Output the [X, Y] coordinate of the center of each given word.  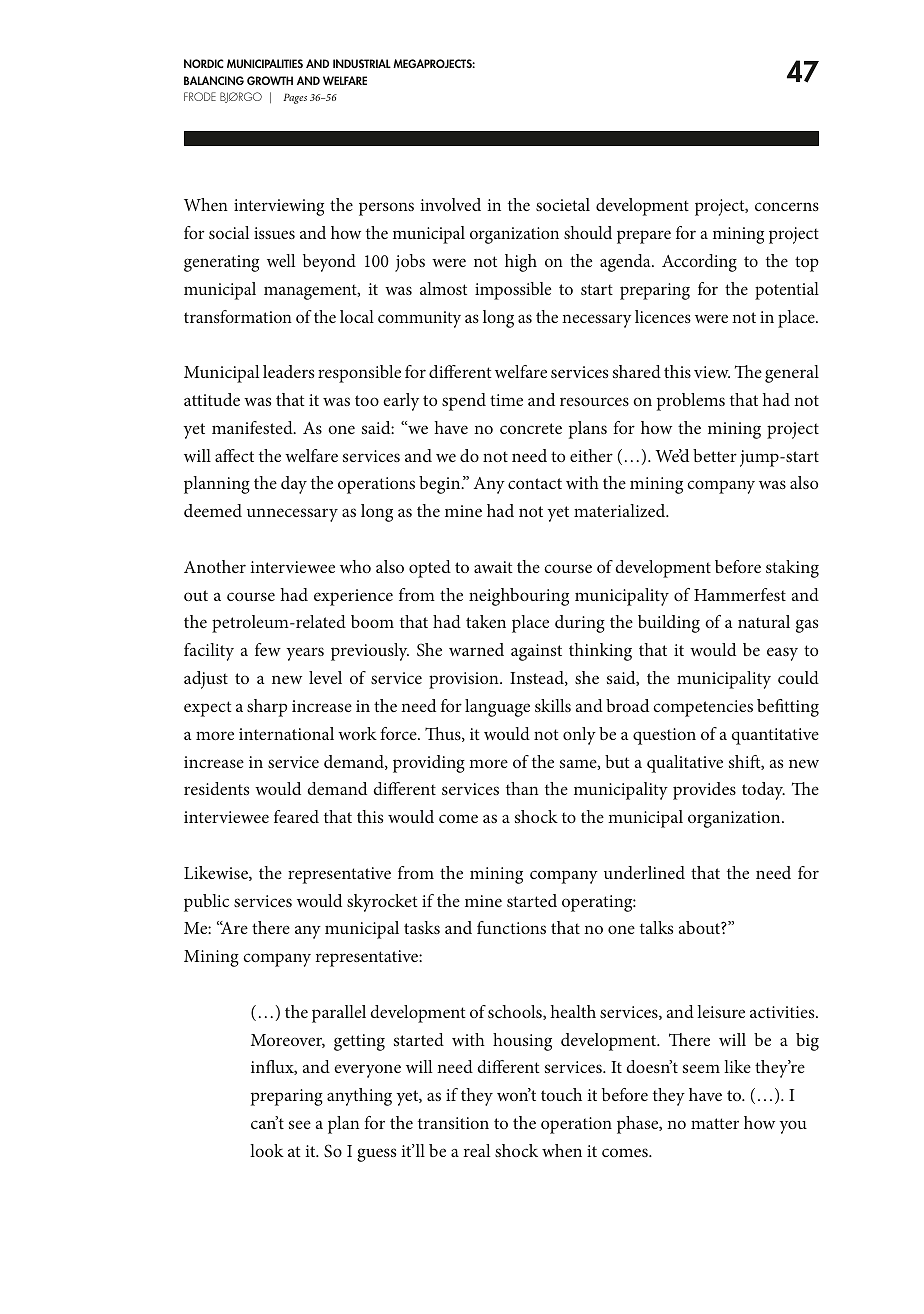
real [477, 1150]
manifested [253, 427]
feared [296, 816]
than [522, 788]
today [763, 791]
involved [450, 204]
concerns [787, 206]
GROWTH [270, 80]
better [715, 455]
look [267, 1150]
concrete [531, 428]
